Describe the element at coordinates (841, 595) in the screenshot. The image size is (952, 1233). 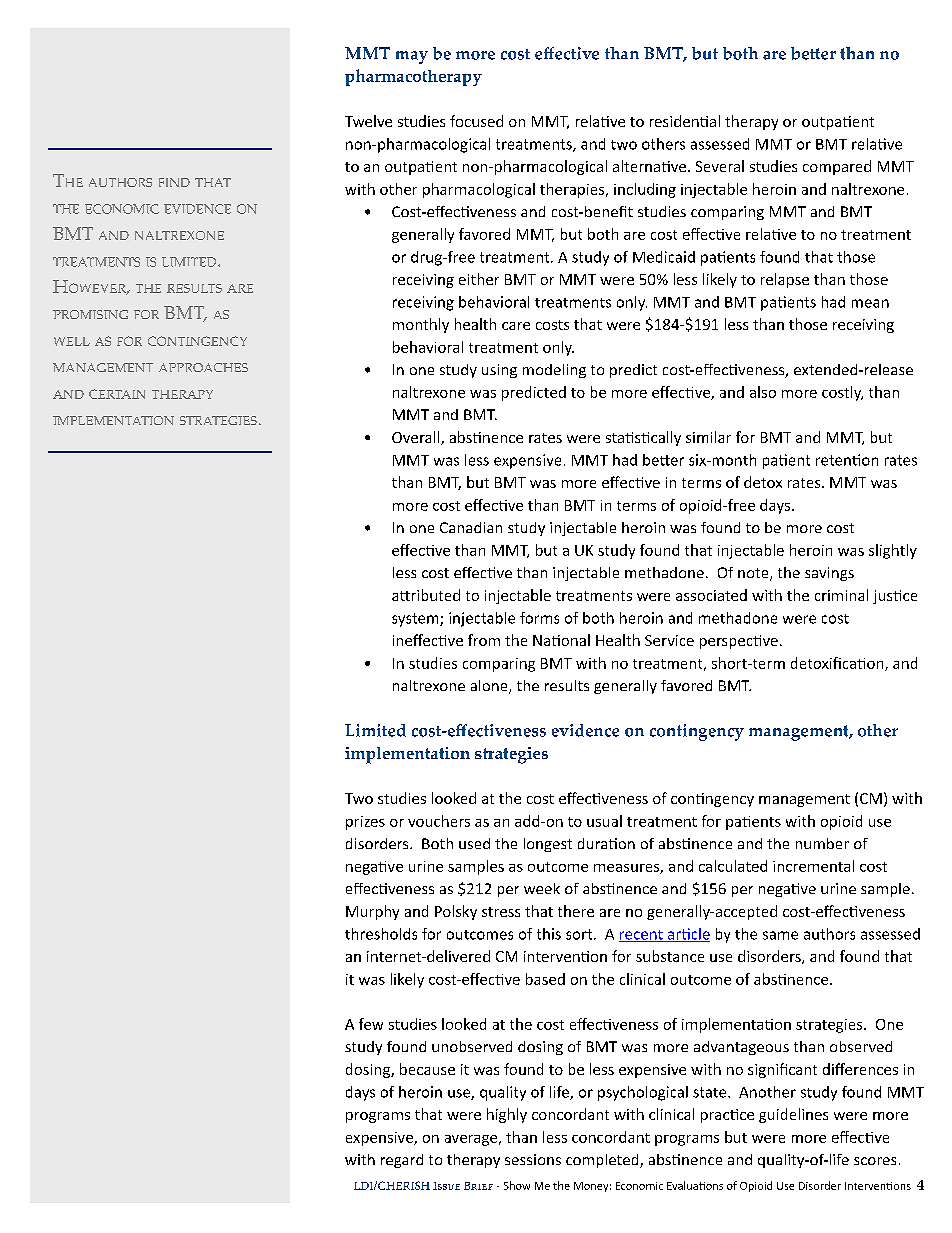
I see `criminal` at that location.
